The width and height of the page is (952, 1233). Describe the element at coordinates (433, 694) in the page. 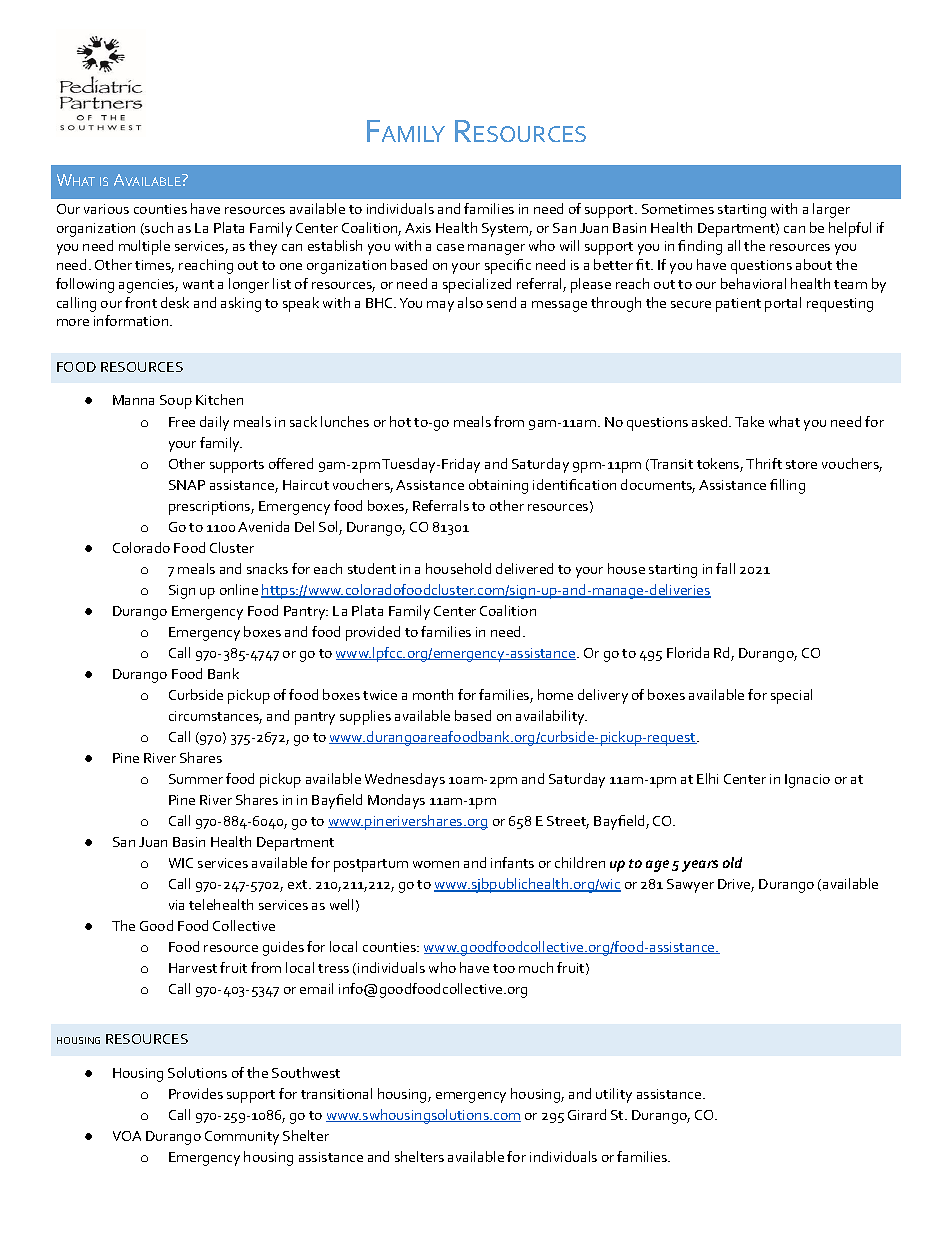

I see `month` at that location.
